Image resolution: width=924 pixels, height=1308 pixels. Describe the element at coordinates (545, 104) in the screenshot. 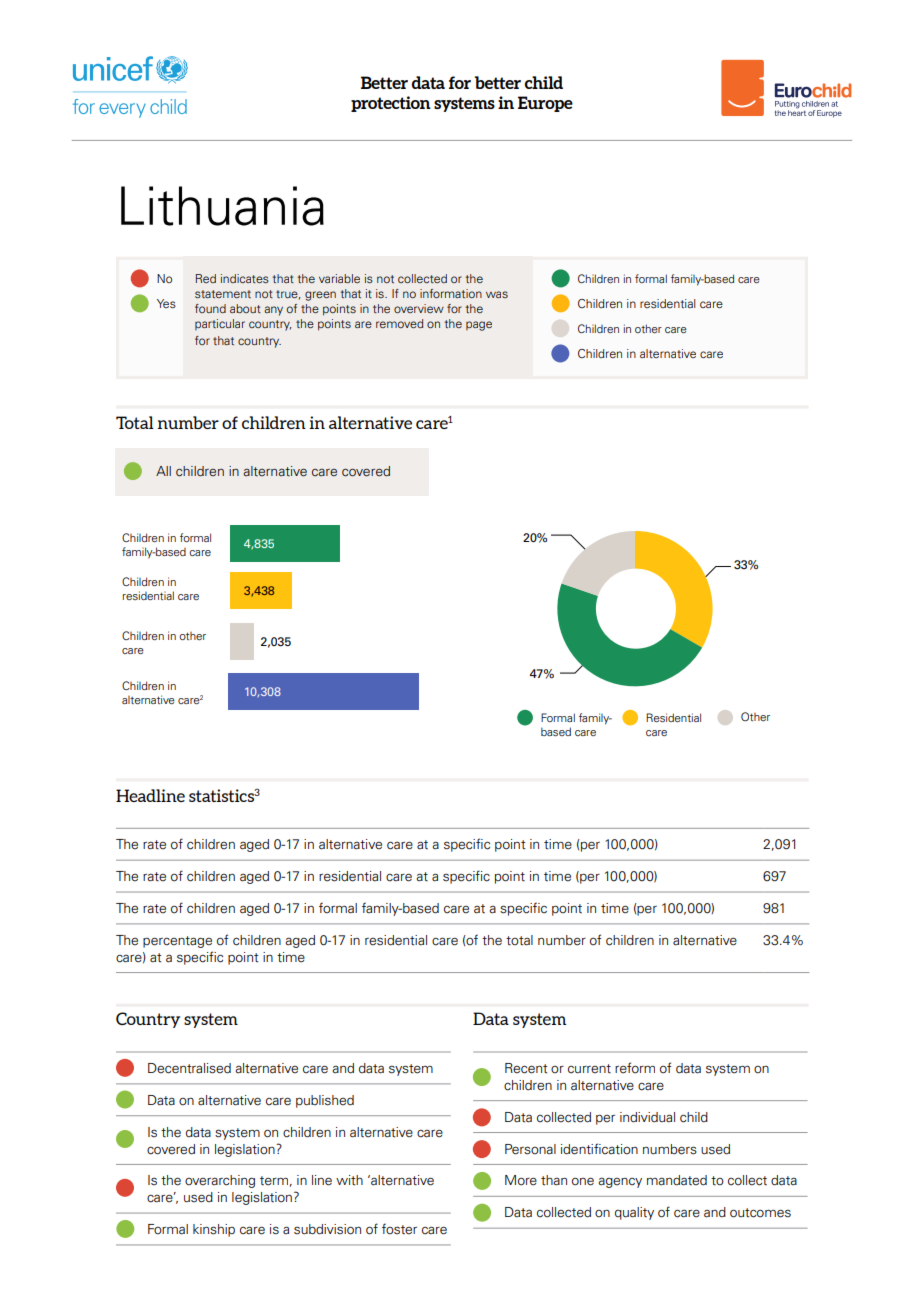

I see `Europe` at that location.
